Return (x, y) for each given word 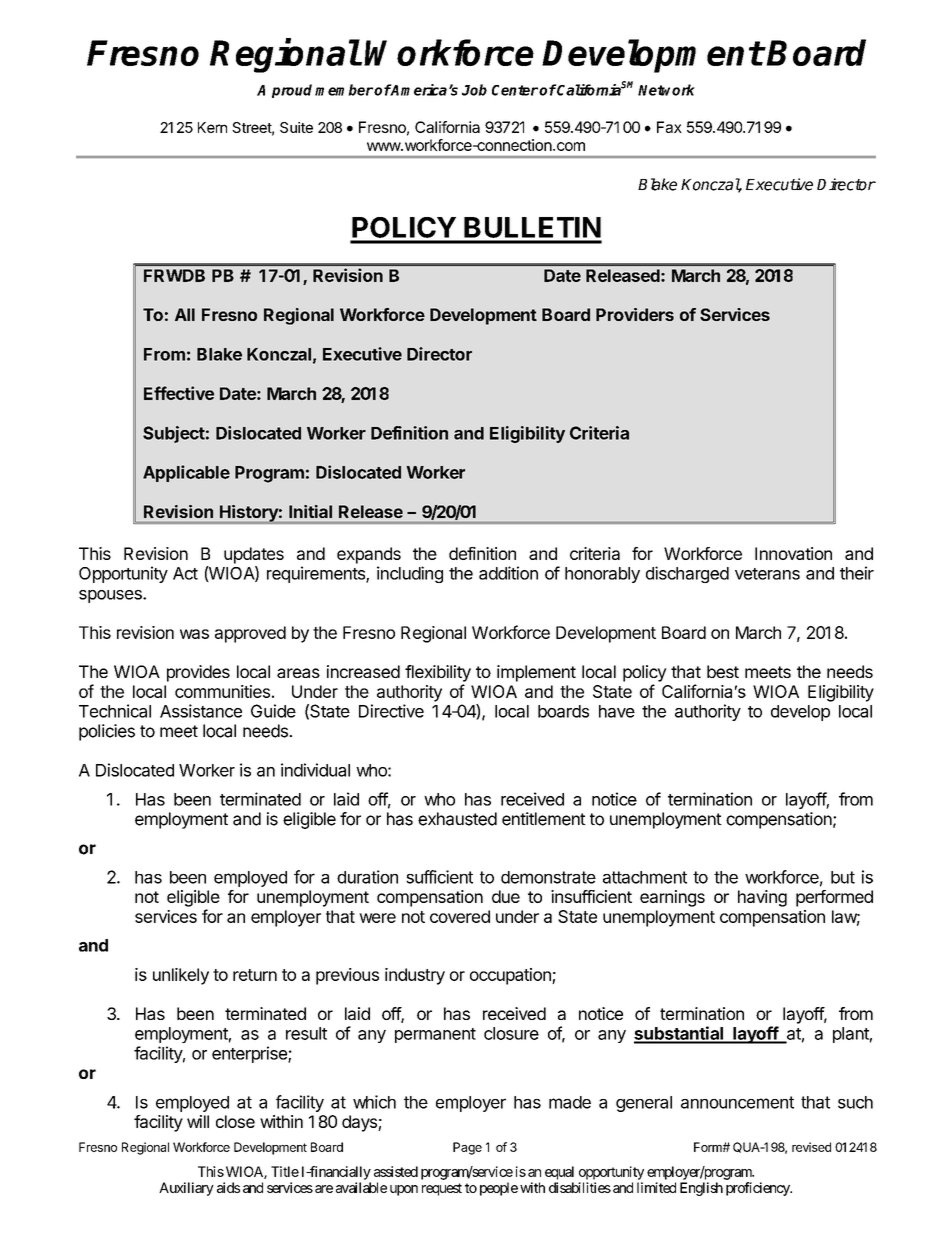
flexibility (438, 673)
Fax (669, 127)
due (506, 896)
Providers (635, 314)
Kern (212, 127)
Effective (179, 393)
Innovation (793, 553)
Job (474, 90)
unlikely (181, 976)
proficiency (759, 1189)
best (723, 671)
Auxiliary (186, 1189)
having (762, 898)
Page (467, 1148)
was (194, 634)
